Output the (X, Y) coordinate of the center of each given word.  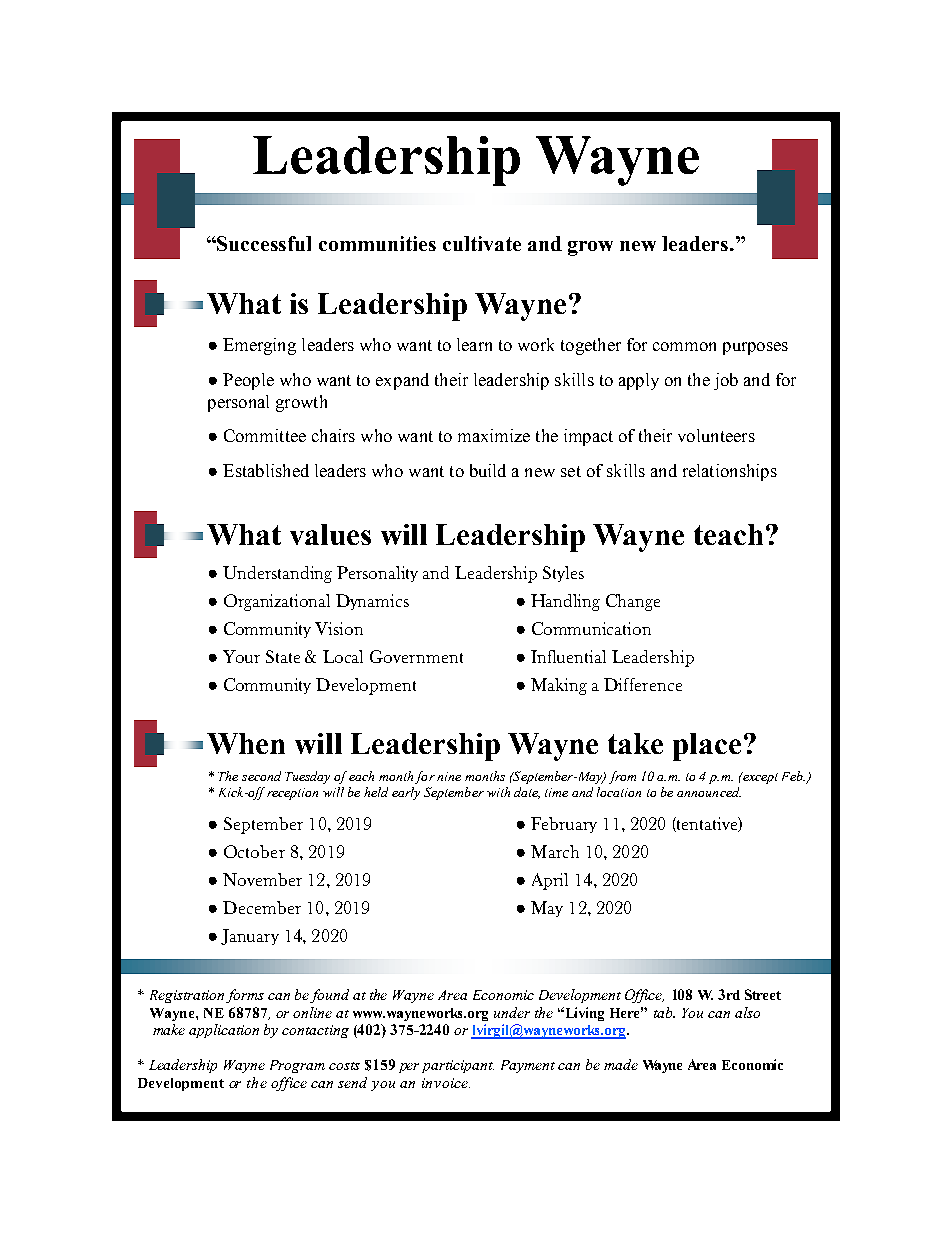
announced (709, 792)
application (224, 1031)
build (488, 470)
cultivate (482, 243)
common (684, 346)
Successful (264, 243)
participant (458, 1066)
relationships (730, 472)
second (261, 776)
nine (449, 776)
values (330, 534)
